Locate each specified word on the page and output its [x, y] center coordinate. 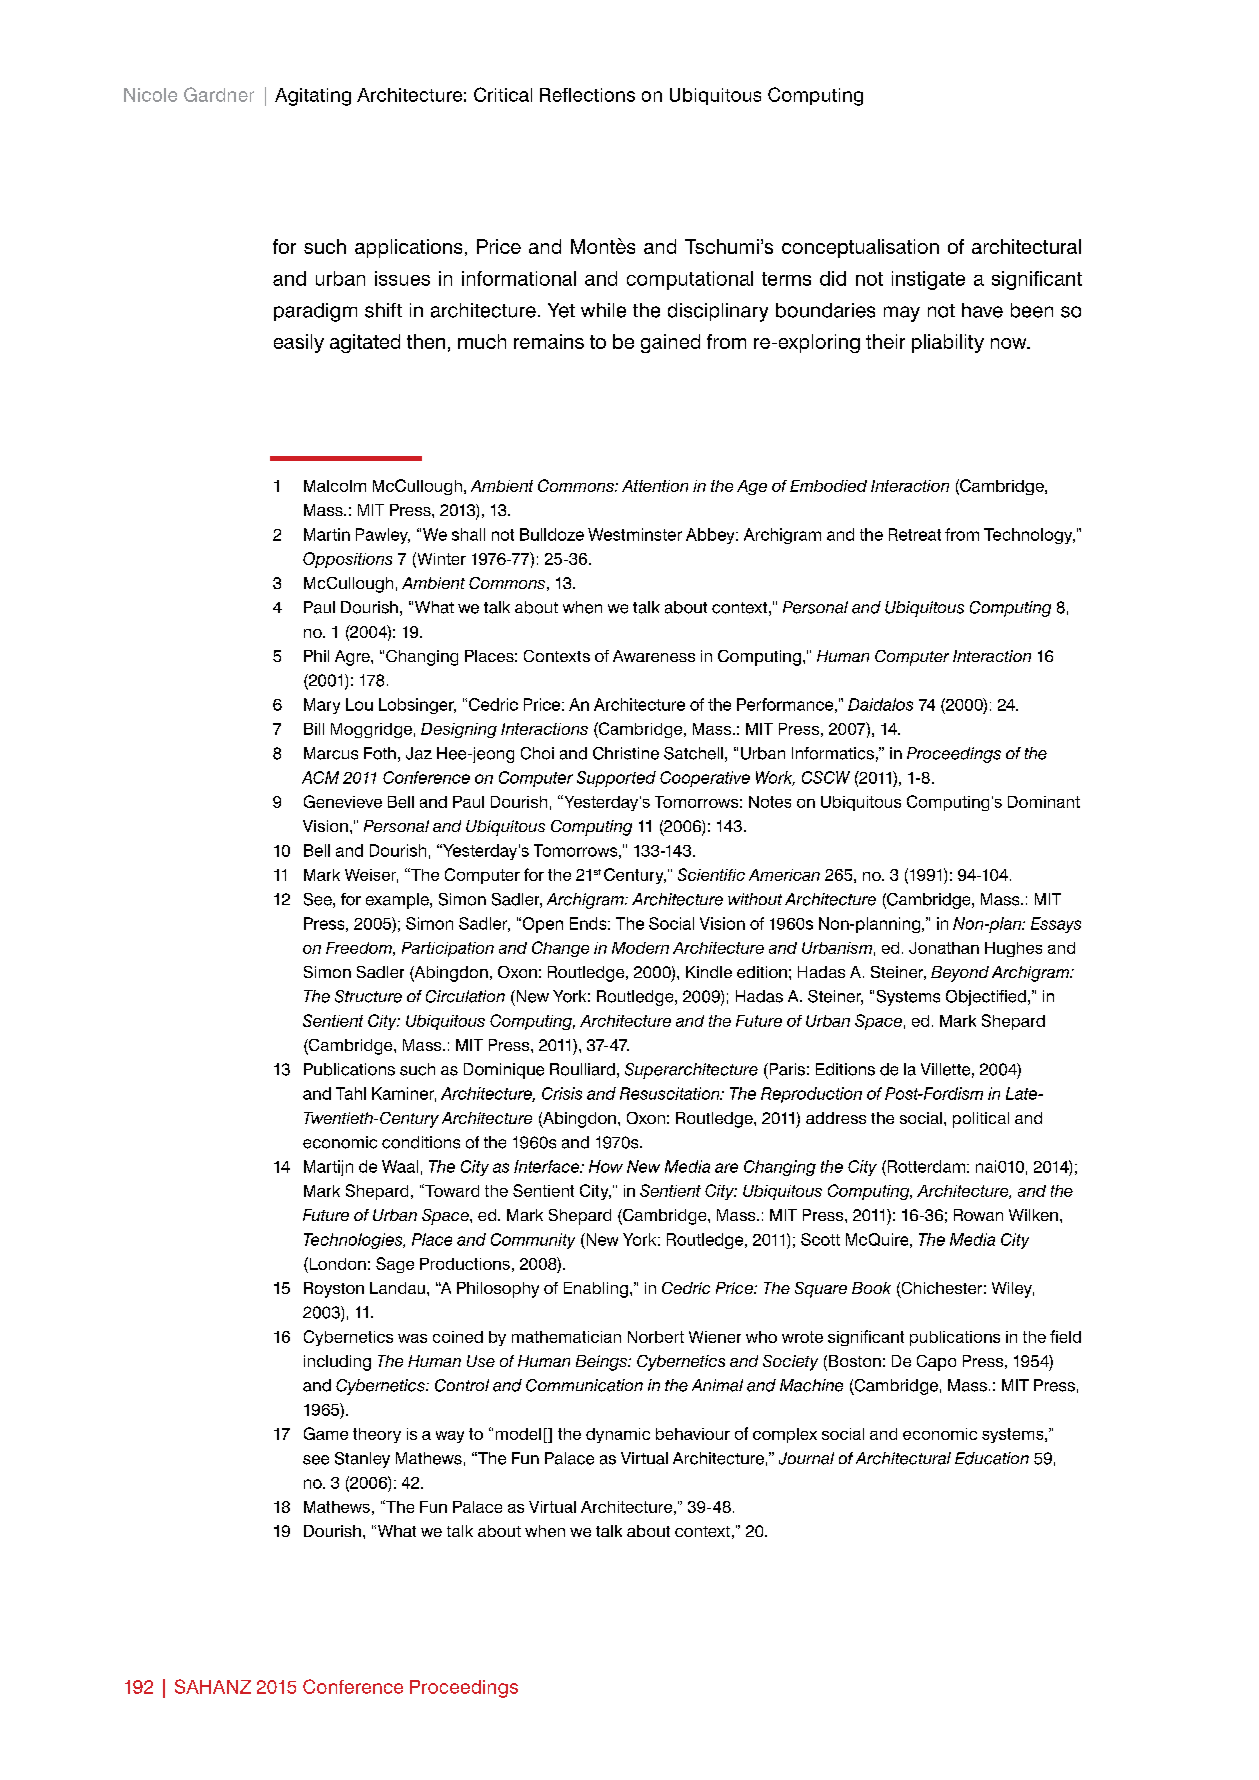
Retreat [915, 534]
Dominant [1044, 802]
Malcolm [335, 486]
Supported [616, 779]
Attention [655, 486]
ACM [320, 777]
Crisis [562, 1093]
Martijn [328, 1168]
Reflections [587, 95]
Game [326, 1433]
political [981, 1120]
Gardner [219, 94]
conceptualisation [860, 248]
